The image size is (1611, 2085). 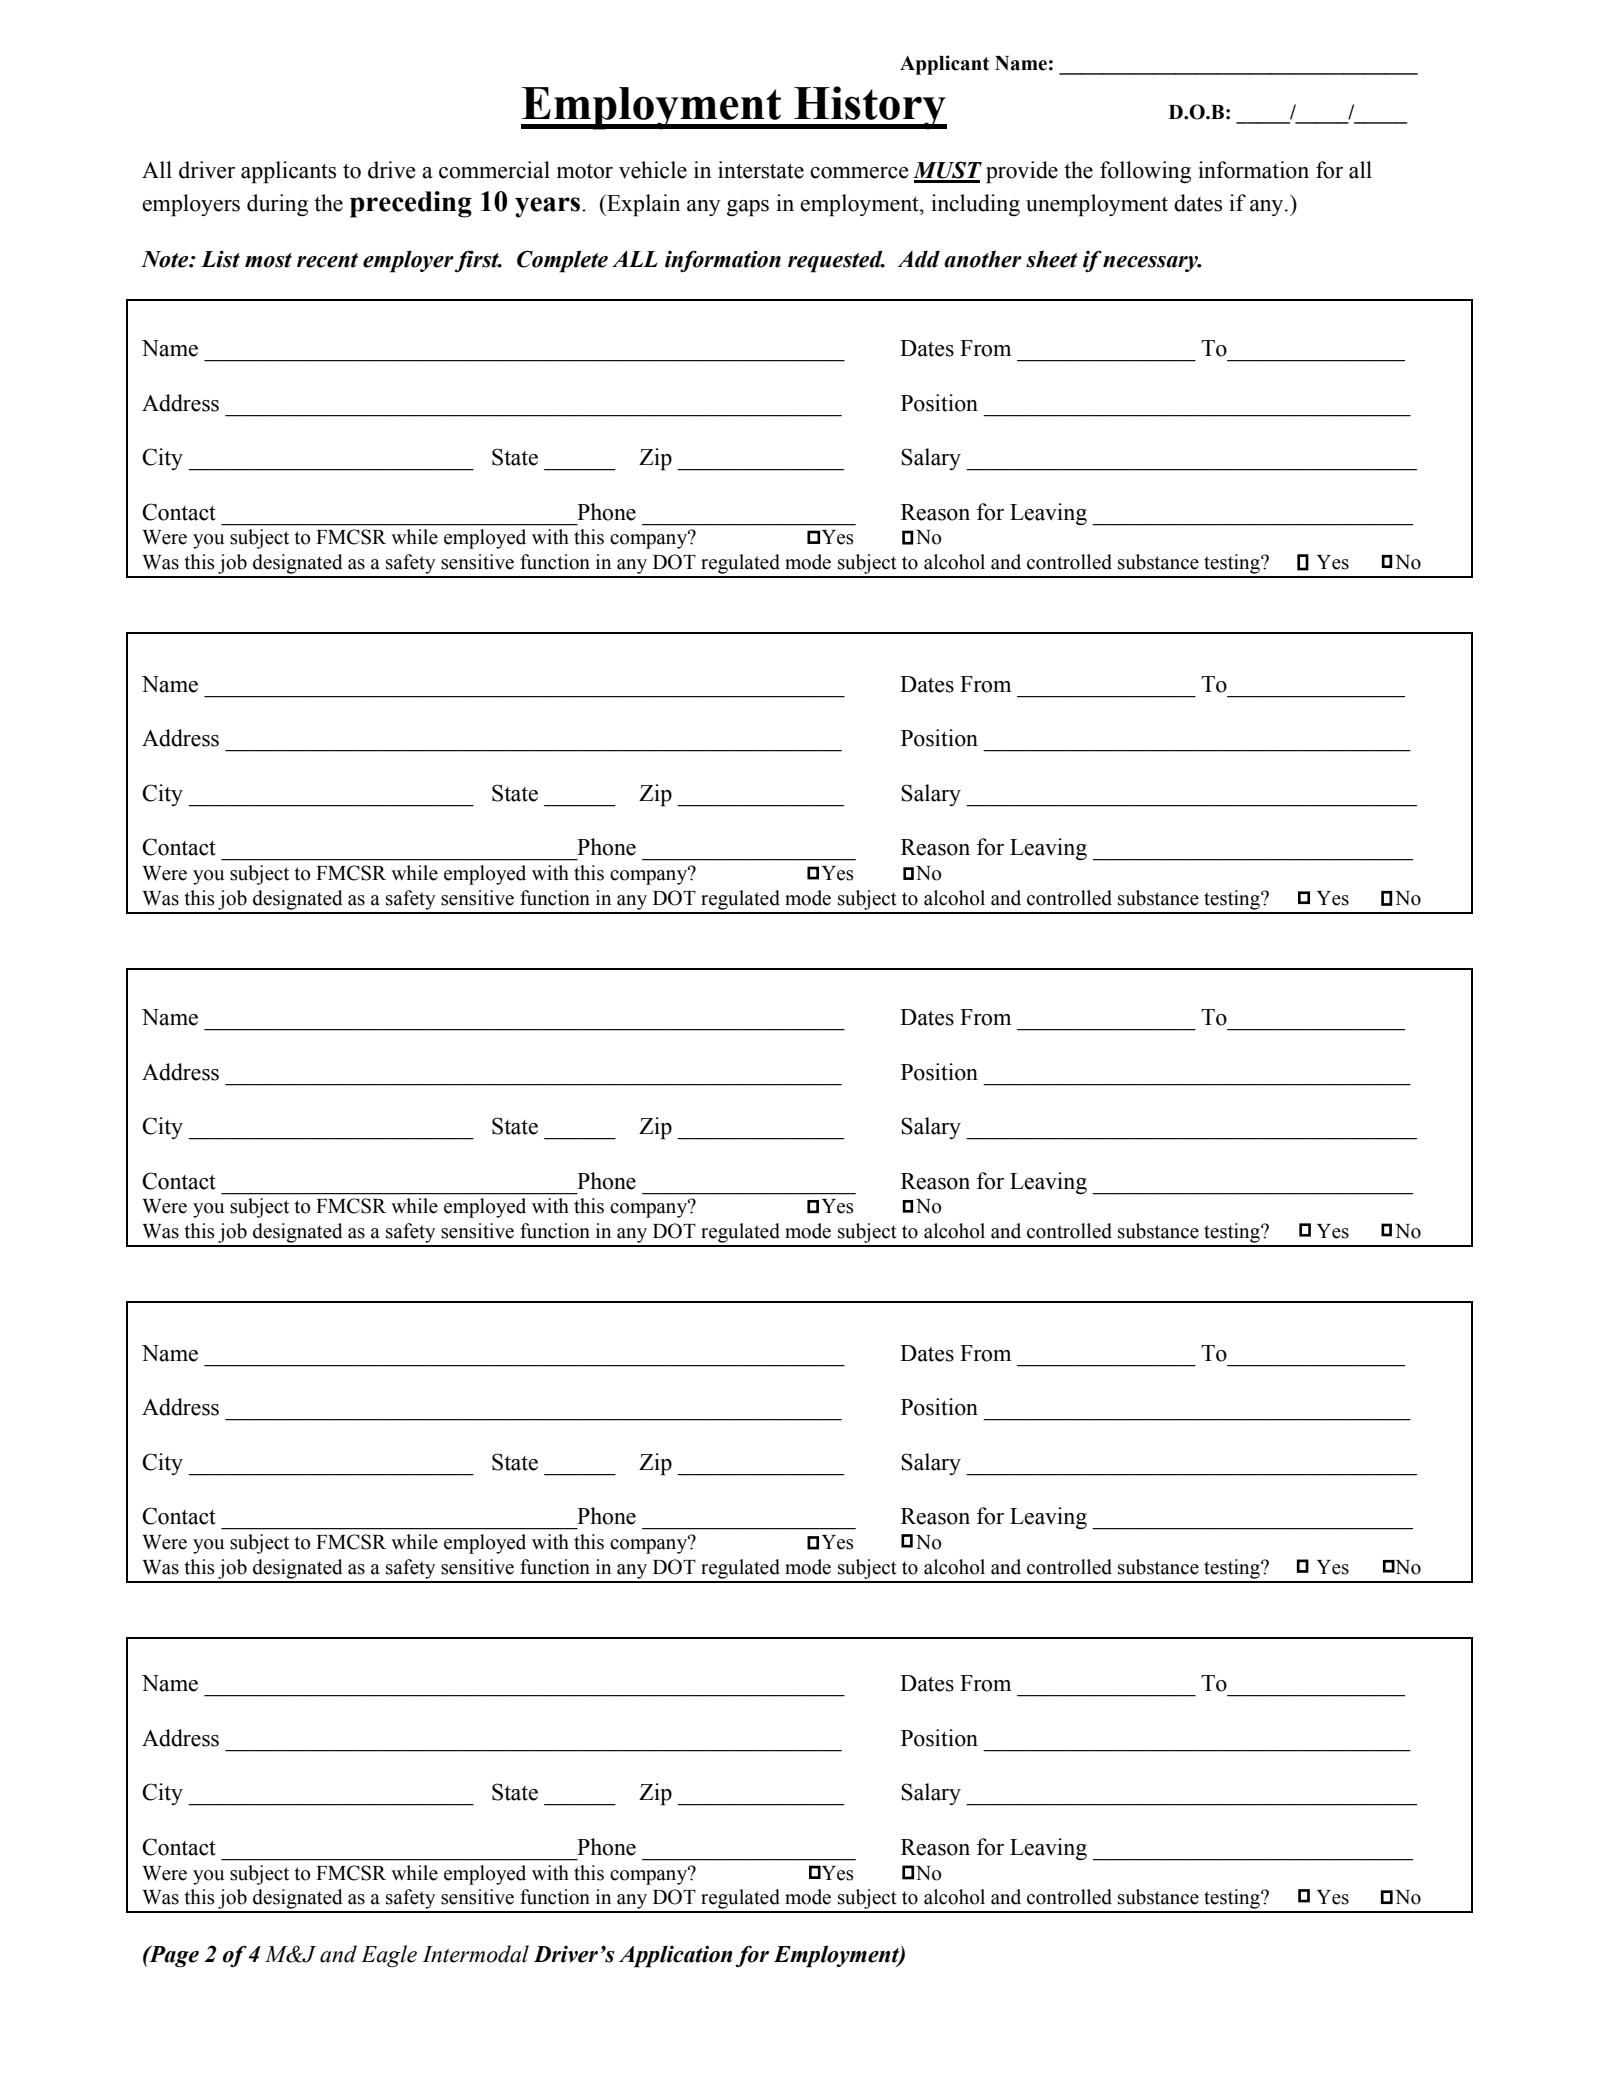 What do you see at coordinates (327, 260) in the image?
I see `recent` at bounding box center [327, 260].
